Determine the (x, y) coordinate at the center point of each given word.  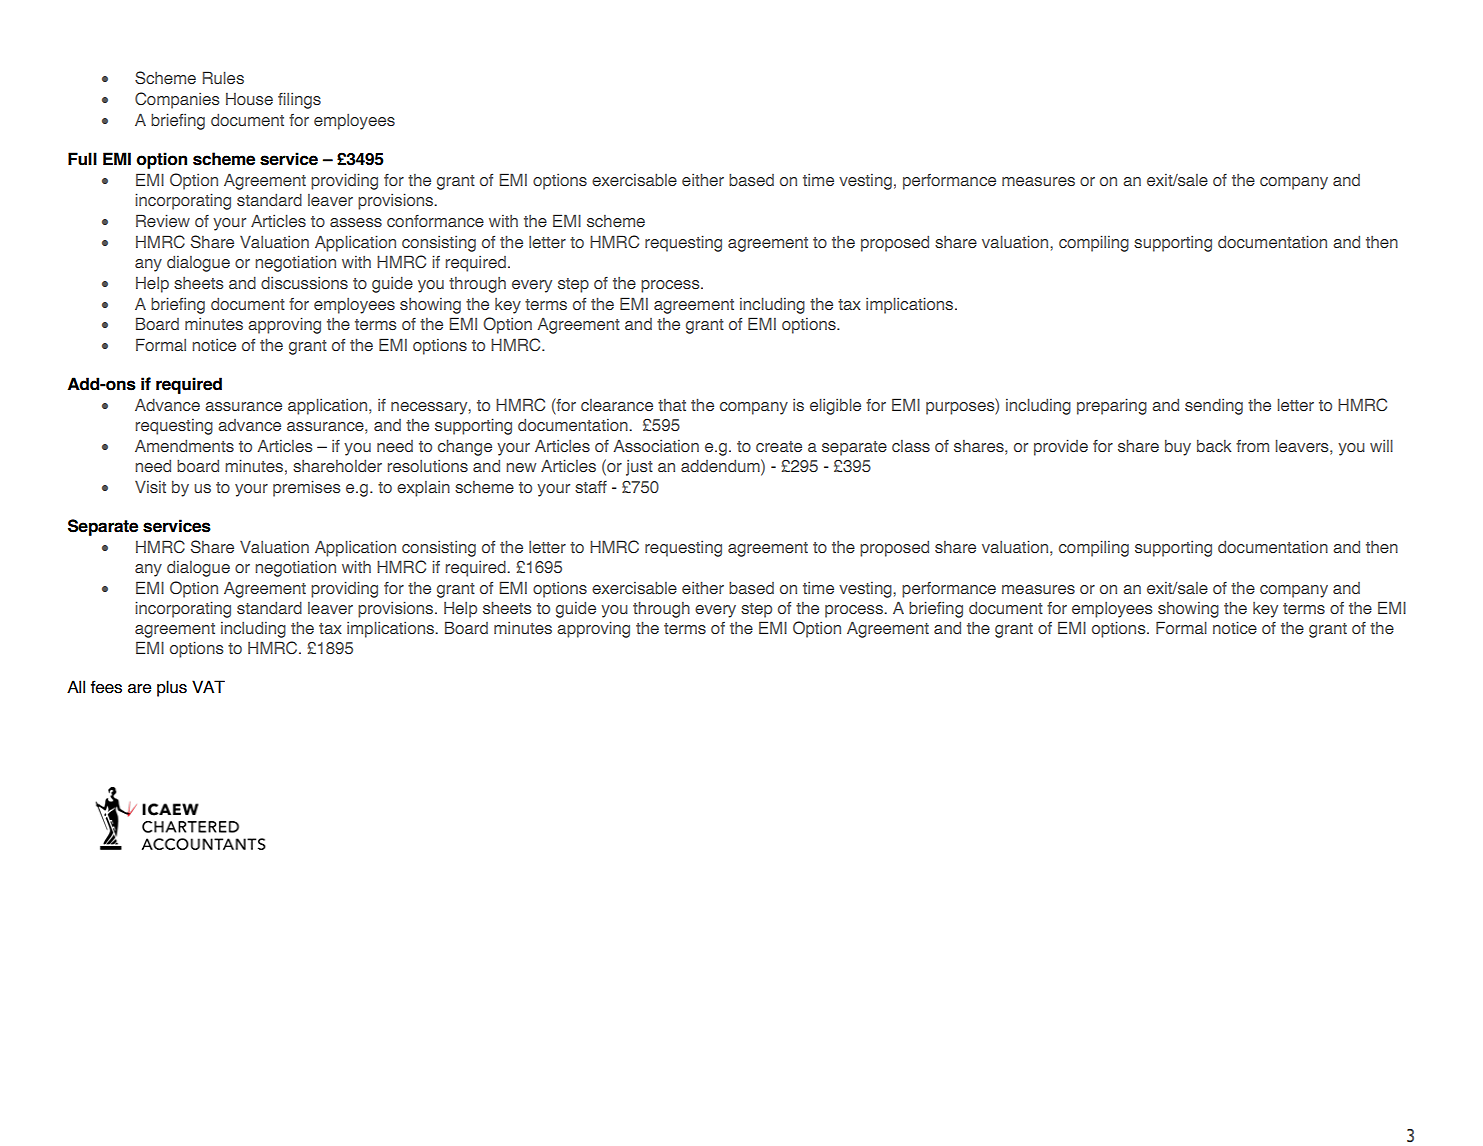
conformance (435, 221)
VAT (208, 686)
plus (172, 688)
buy (1178, 448)
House (249, 99)
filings (299, 100)
